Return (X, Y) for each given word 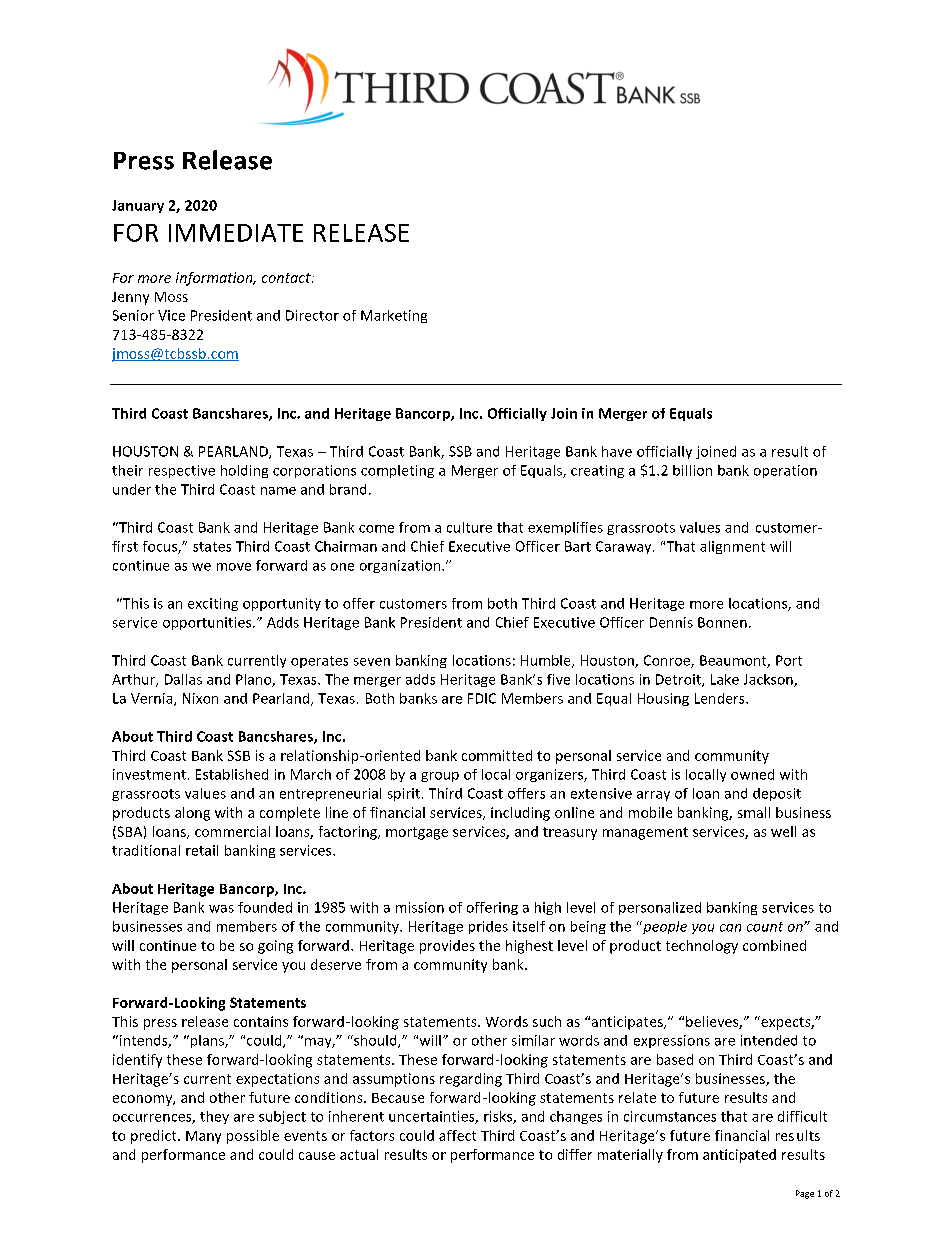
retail (202, 850)
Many (203, 1137)
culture (469, 527)
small (754, 812)
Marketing (394, 316)
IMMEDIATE (236, 233)
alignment (732, 547)
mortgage (417, 833)
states (212, 547)
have (617, 451)
